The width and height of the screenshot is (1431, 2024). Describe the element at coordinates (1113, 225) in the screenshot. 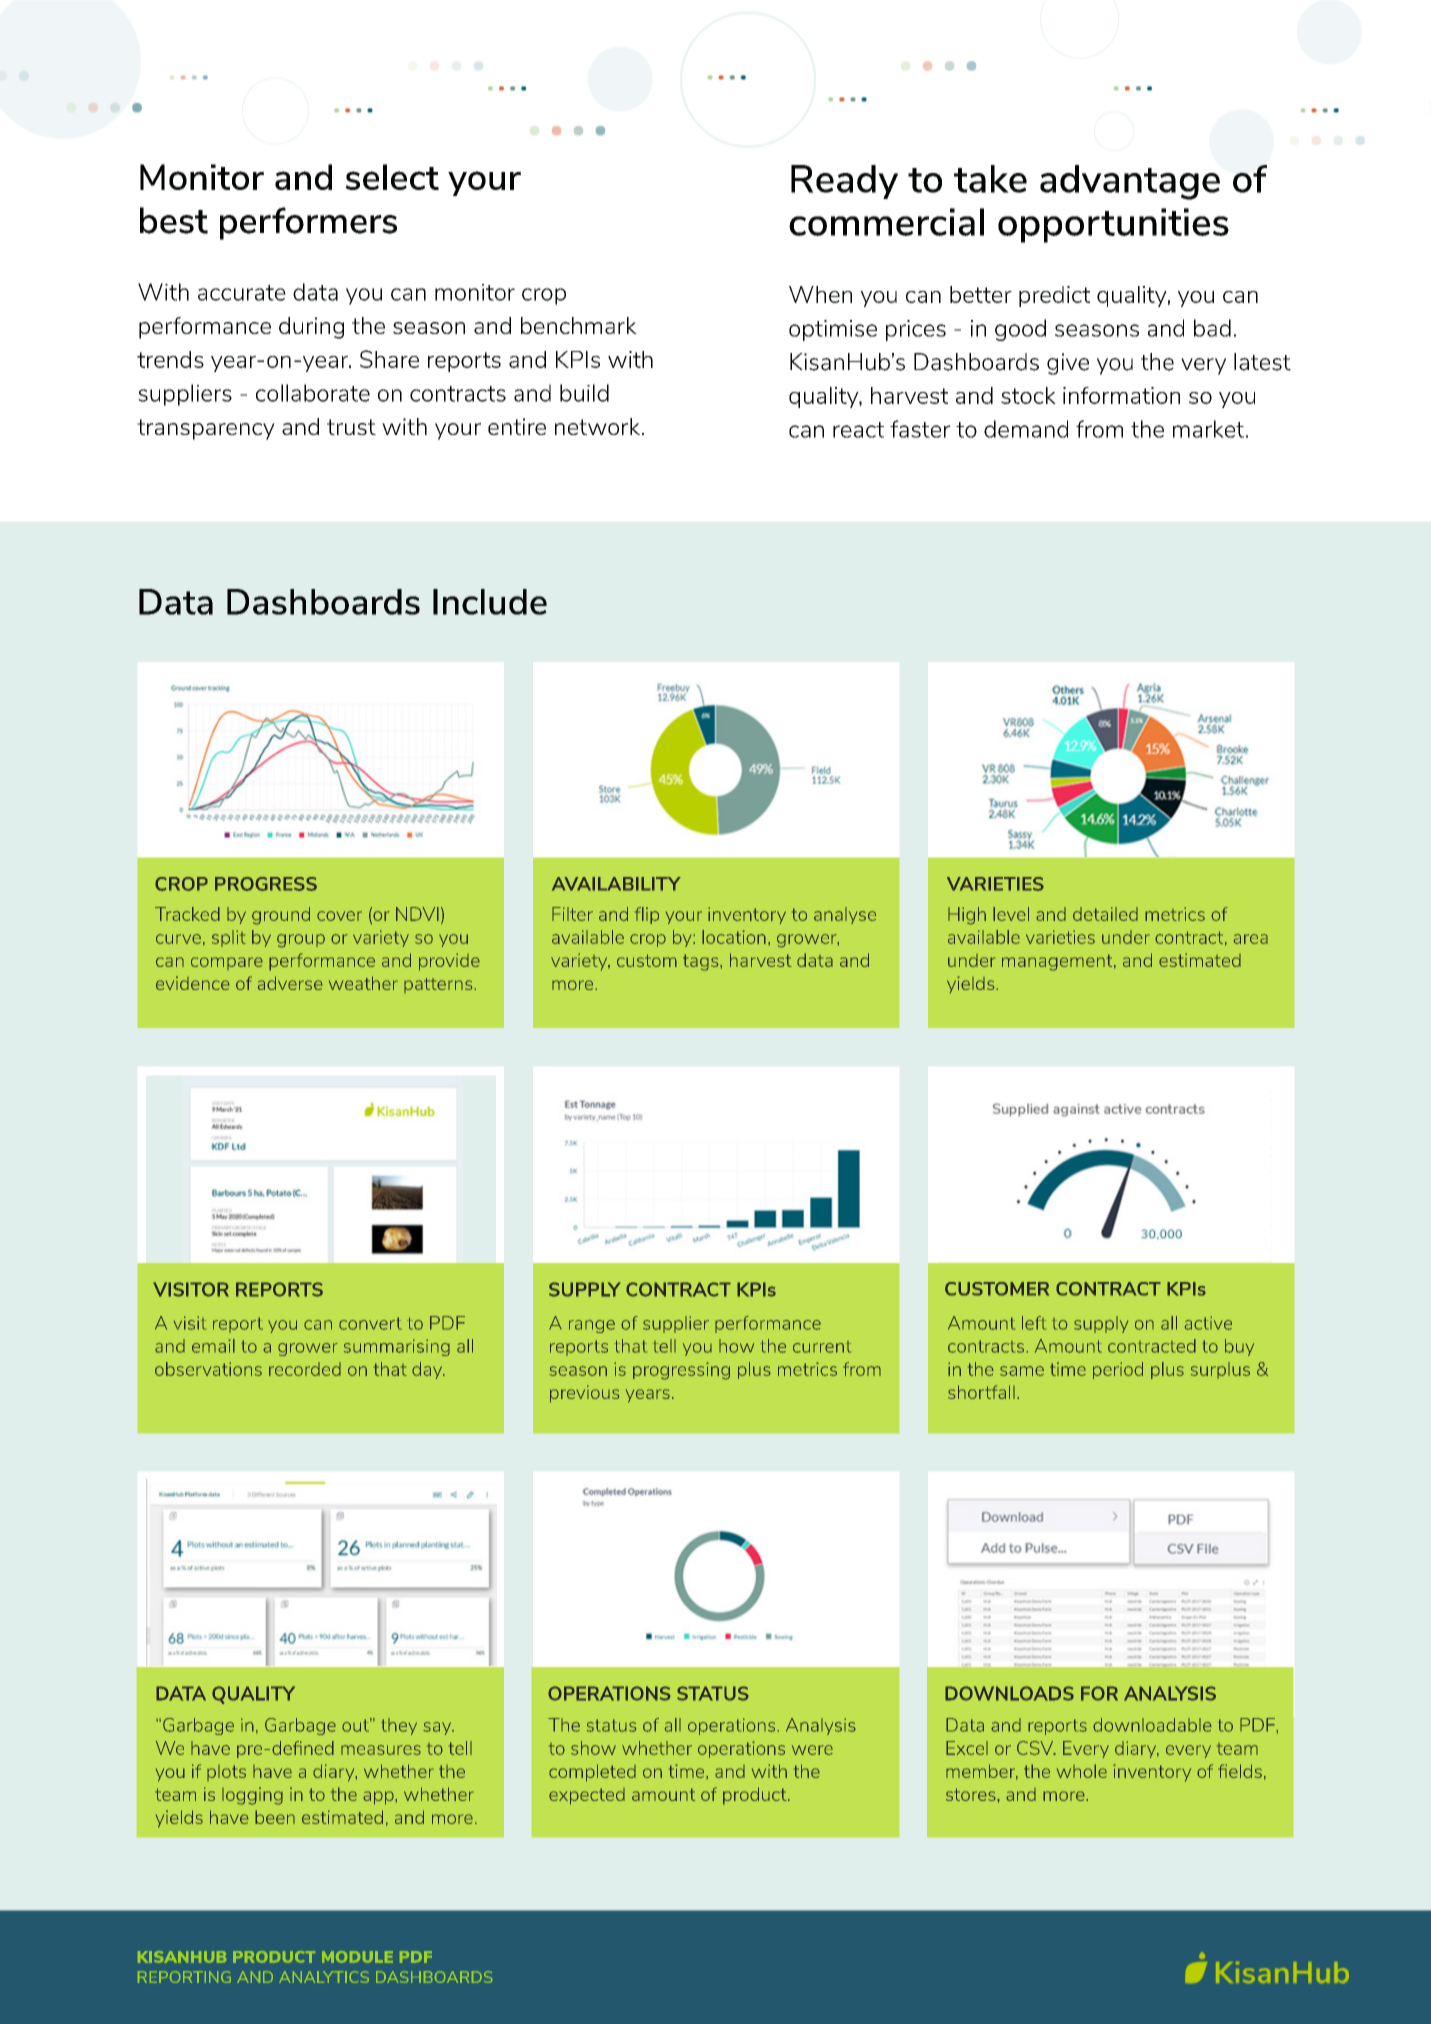

I see `opportunities` at that location.
